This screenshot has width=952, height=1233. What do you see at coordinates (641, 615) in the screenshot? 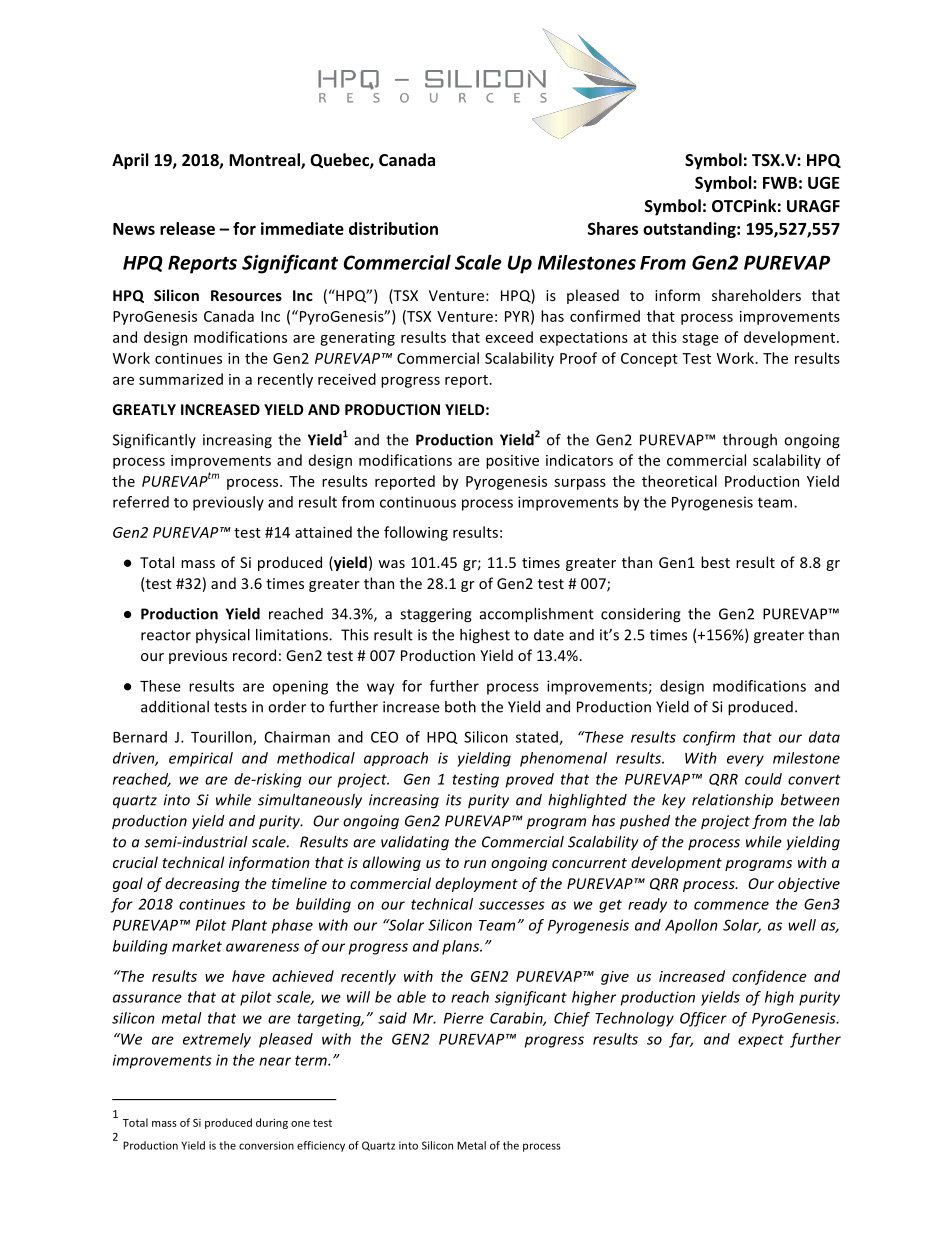
I see `considering` at bounding box center [641, 615].
